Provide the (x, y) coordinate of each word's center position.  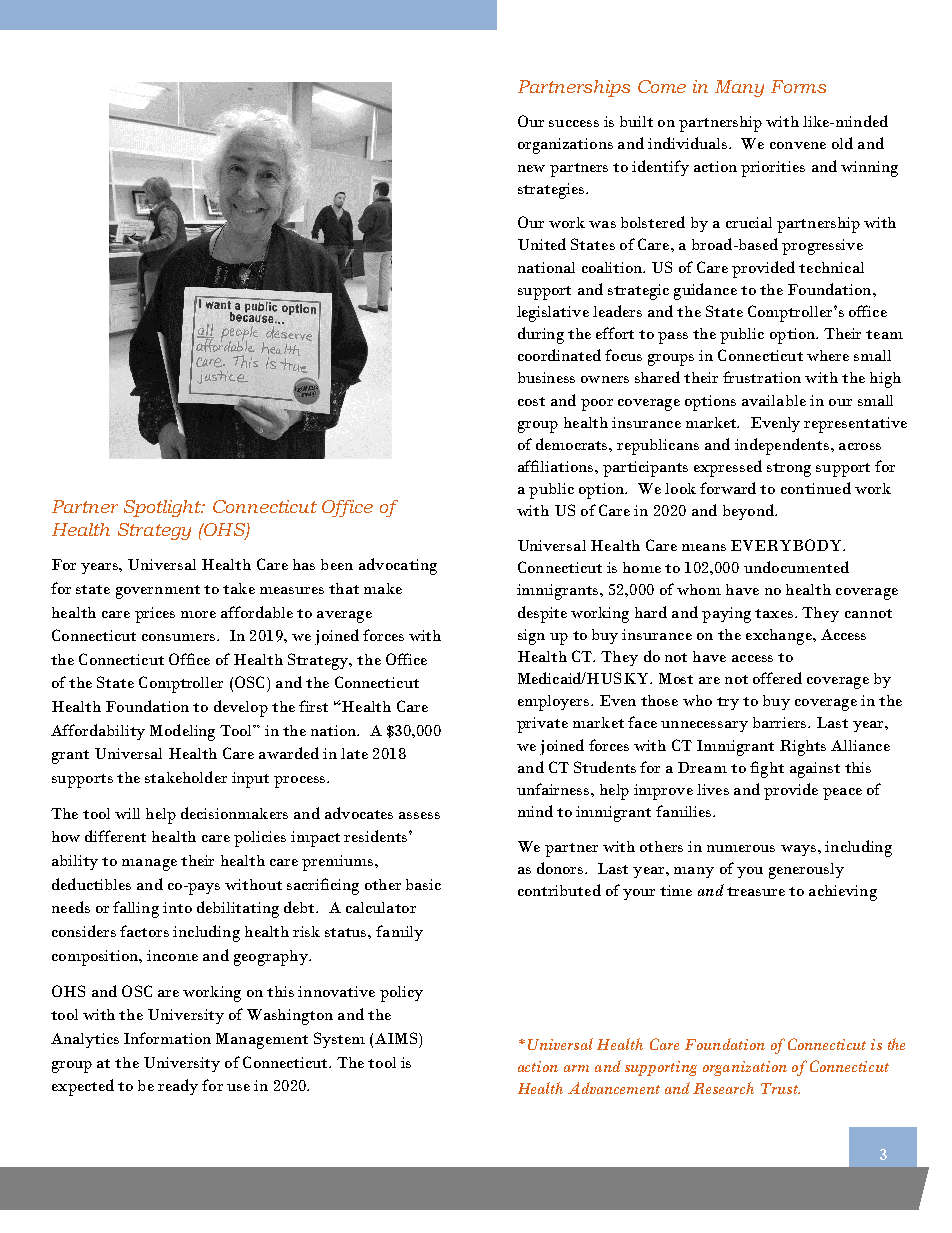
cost (531, 401)
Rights (803, 748)
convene (798, 145)
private (542, 725)
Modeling (182, 732)
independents (782, 446)
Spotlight (164, 508)
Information (167, 1038)
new (531, 168)
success (574, 123)
